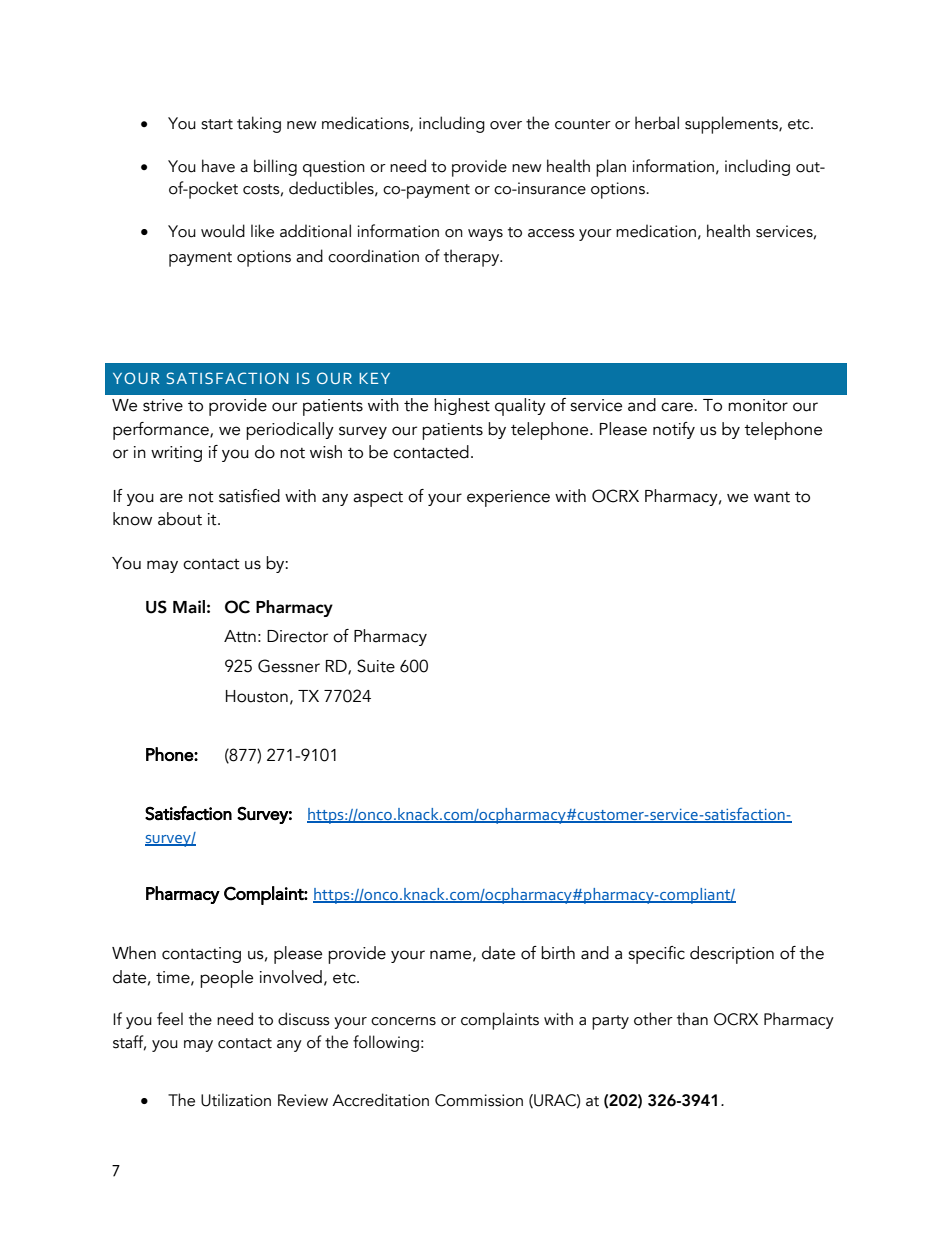  I want to click on Utilization, so click(236, 1100).
